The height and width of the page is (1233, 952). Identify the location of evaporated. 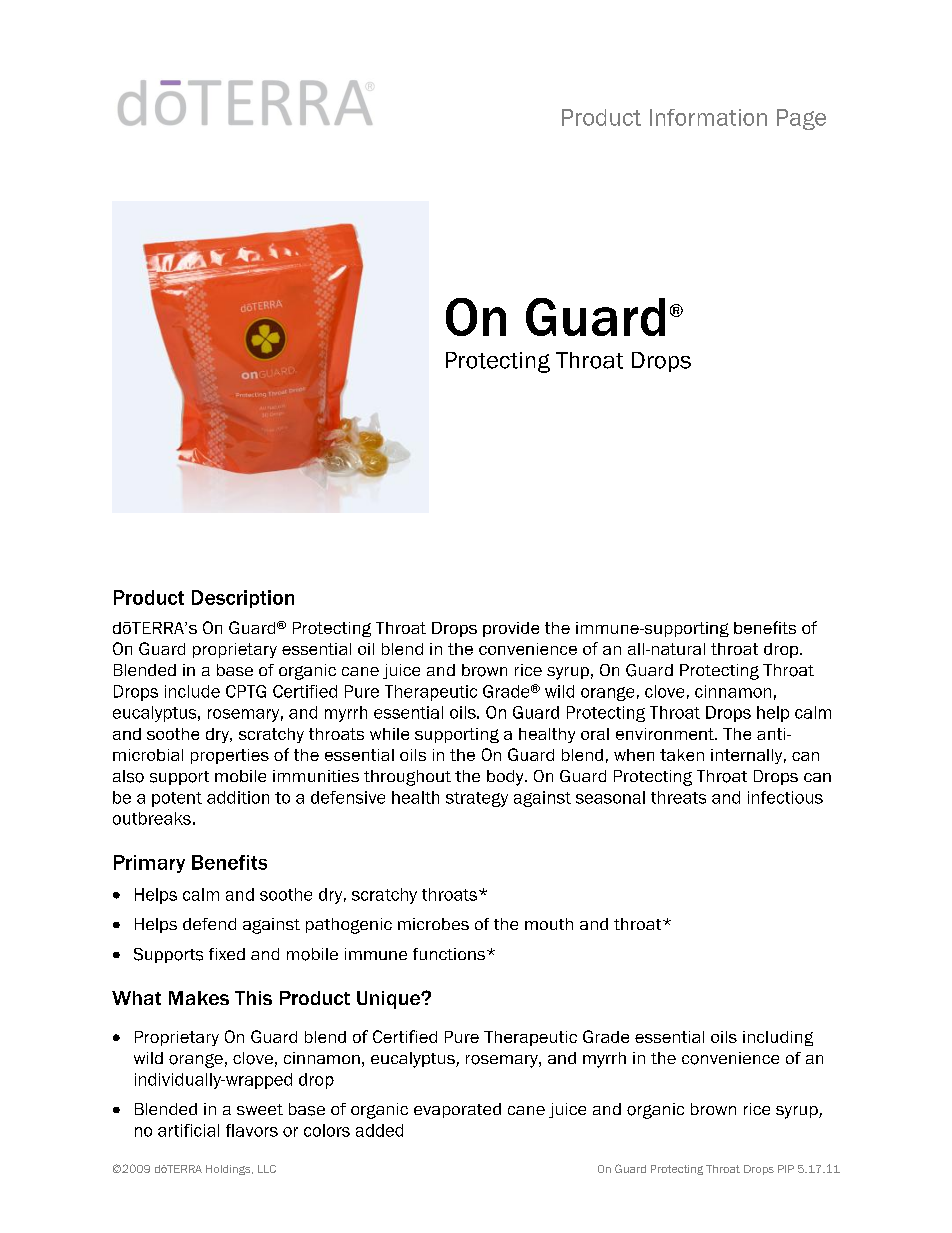
(457, 1110).
